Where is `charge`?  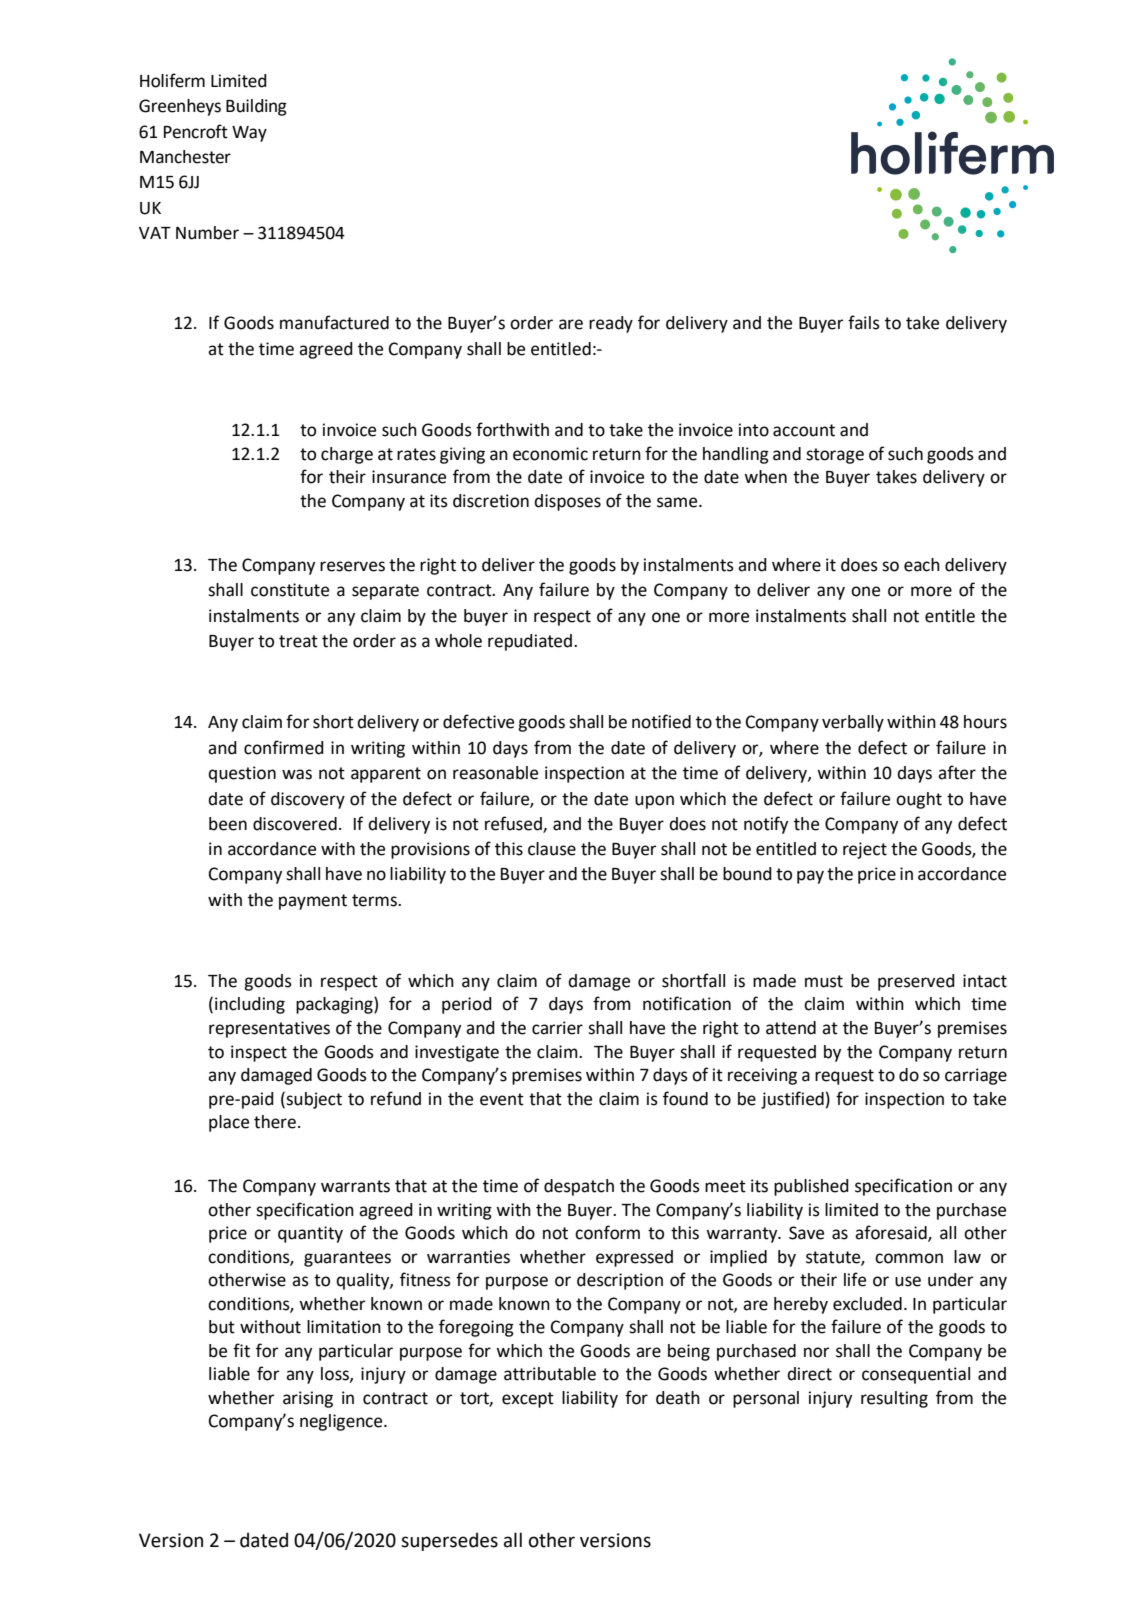 charge is located at coordinates (347, 455).
